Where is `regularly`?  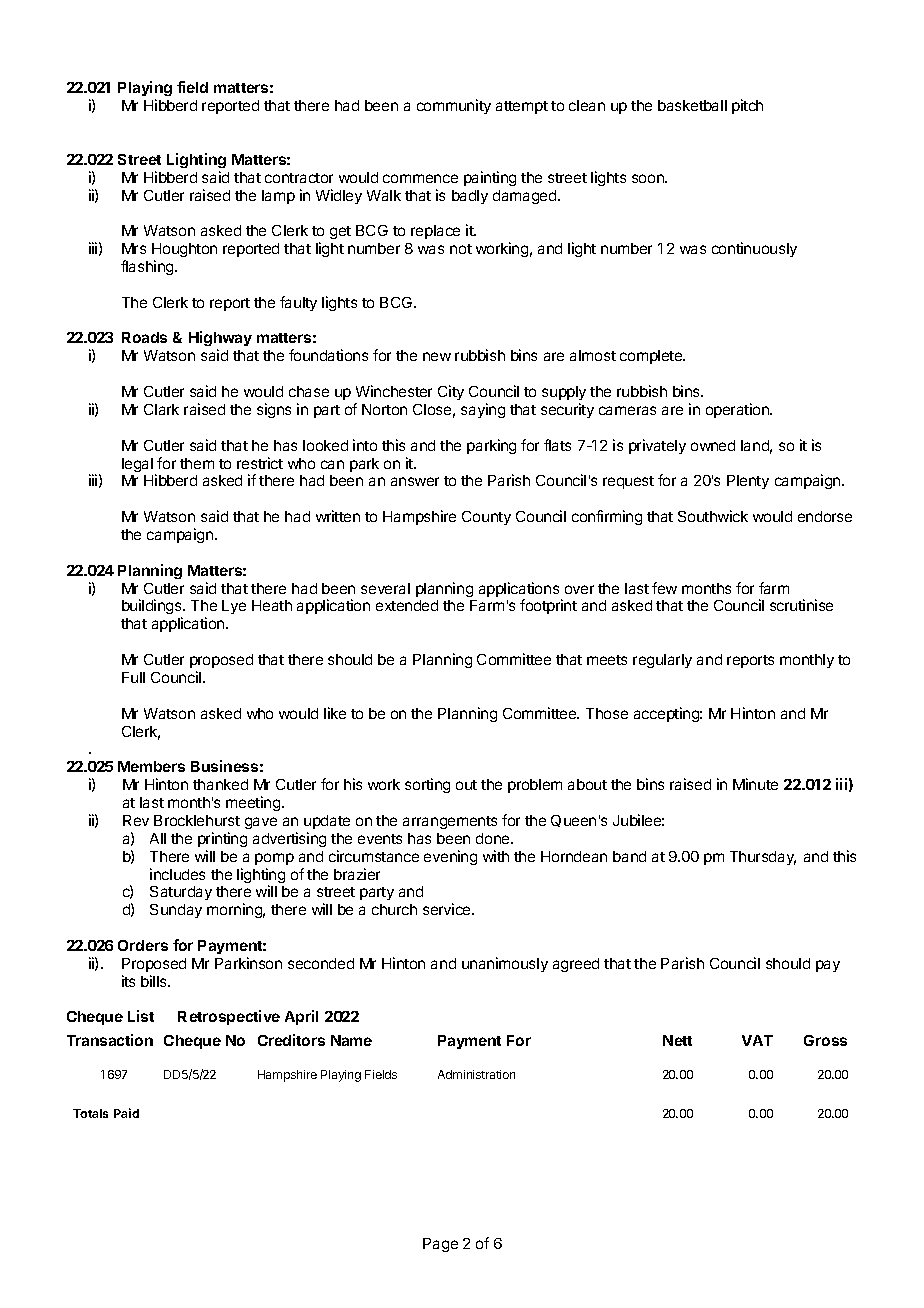
regularly is located at coordinates (662, 661).
